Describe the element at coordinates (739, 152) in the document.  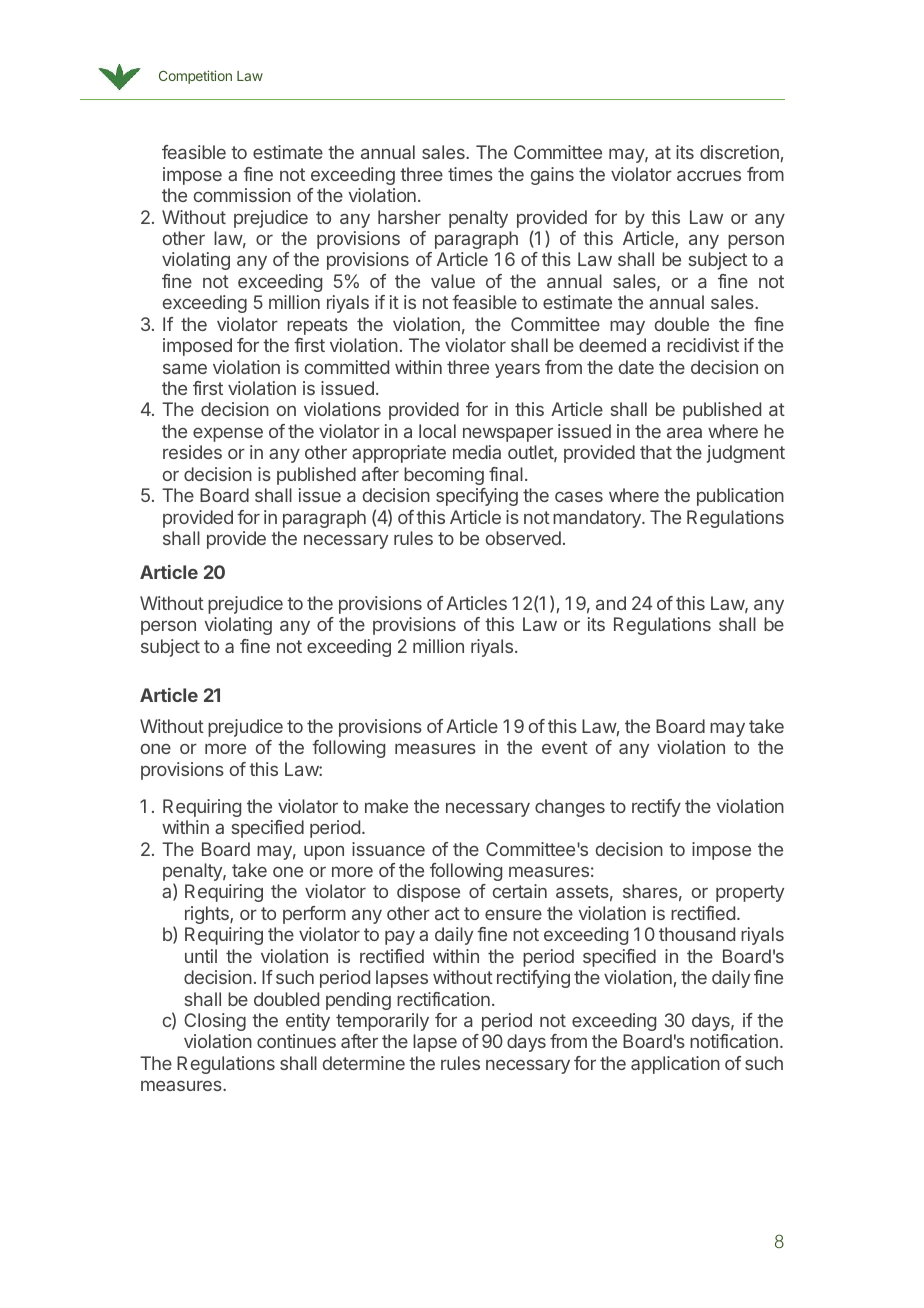
I see `discretion` at that location.
